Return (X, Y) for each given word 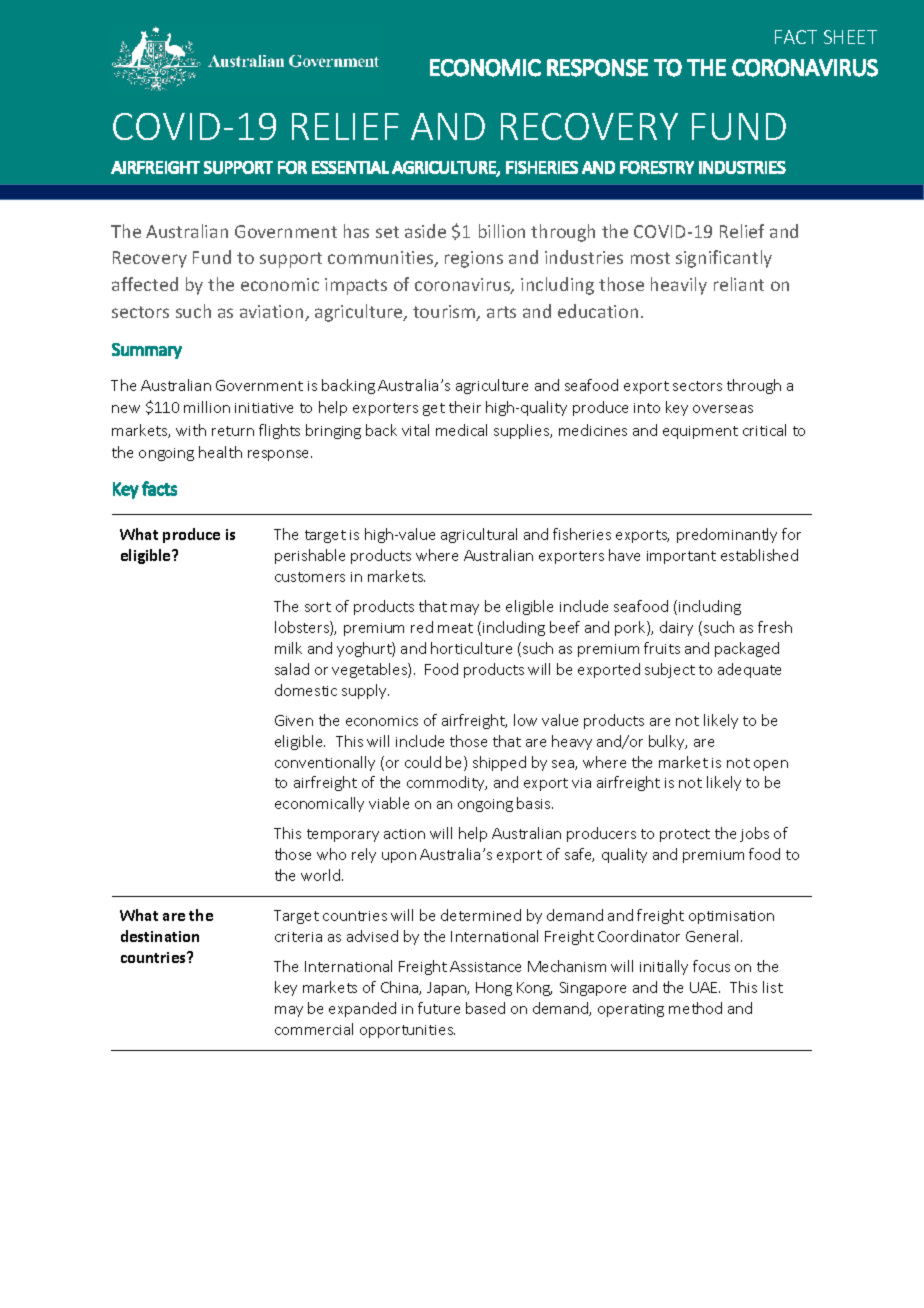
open (771, 765)
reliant (739, 284)
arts (501, 312)
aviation (273, 313)
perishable (310, 556)
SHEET (850, 37)
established (759, 555)
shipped (499, 763)
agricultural (479, 535)
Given (294, 720)
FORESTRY (657, 167)
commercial (314, 1029)
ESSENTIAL (350, 167)
